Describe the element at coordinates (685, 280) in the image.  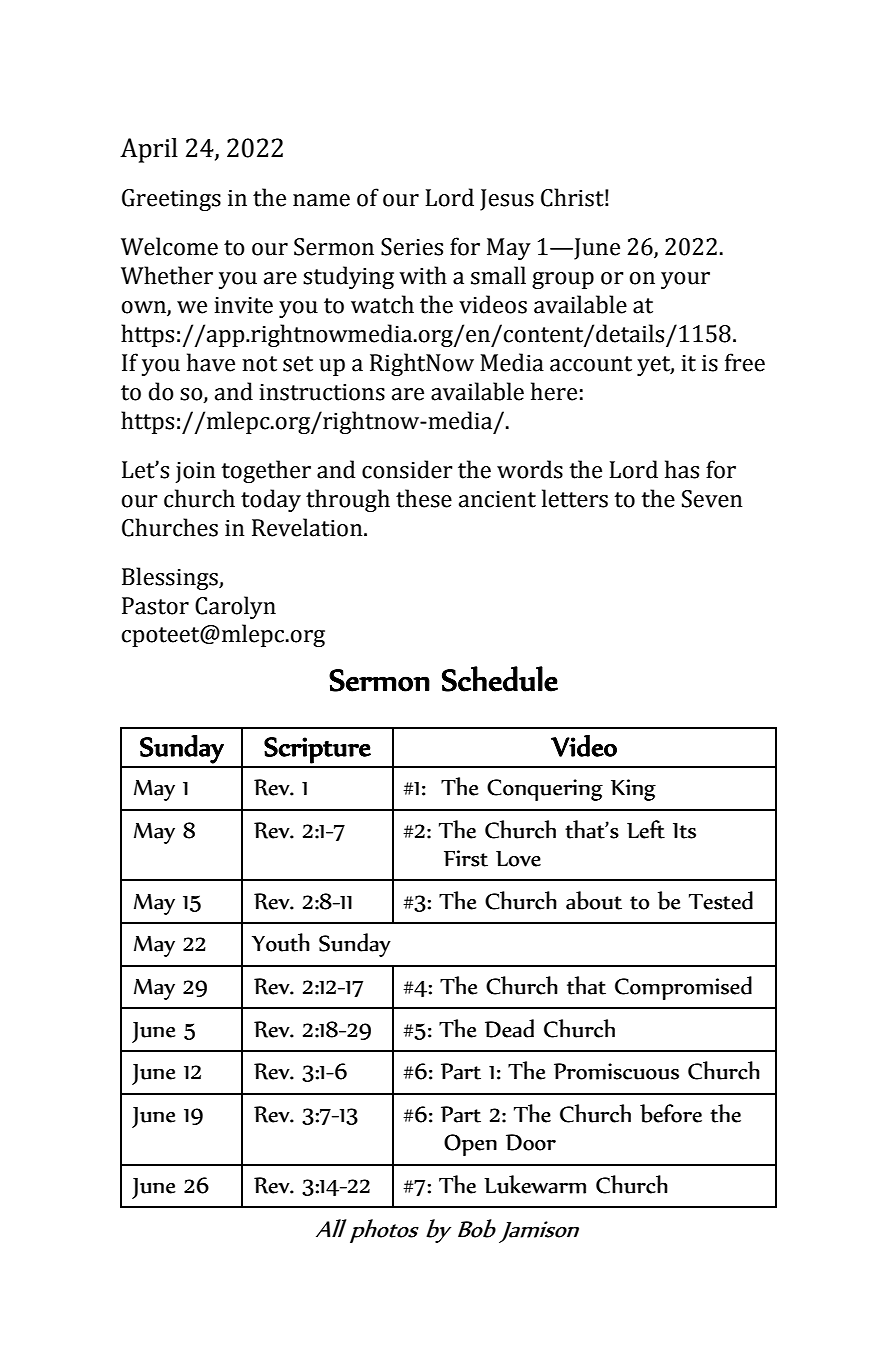
I see `your` at that location.
